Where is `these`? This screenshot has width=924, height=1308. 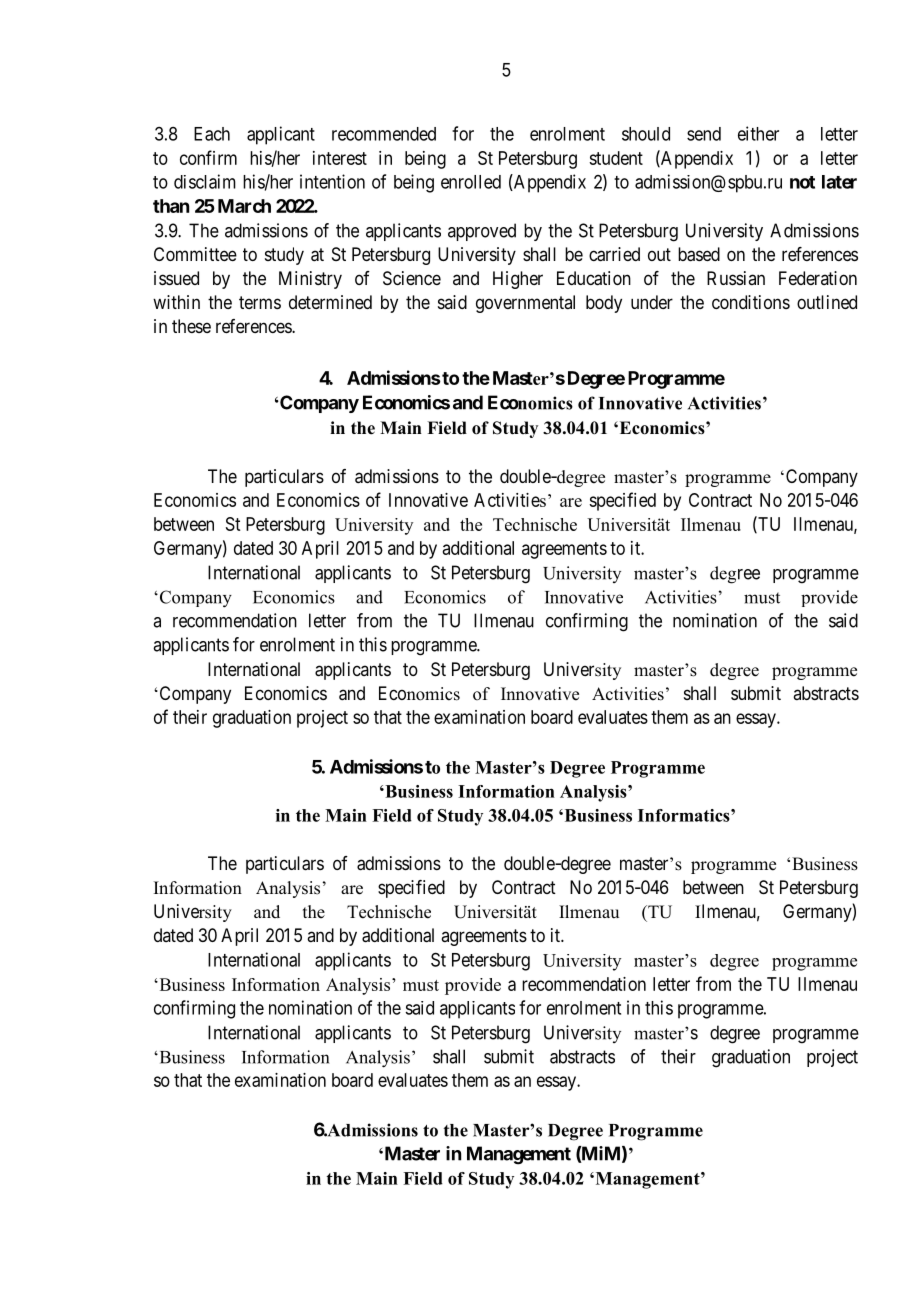 these is located at coordinates (191, 326).
